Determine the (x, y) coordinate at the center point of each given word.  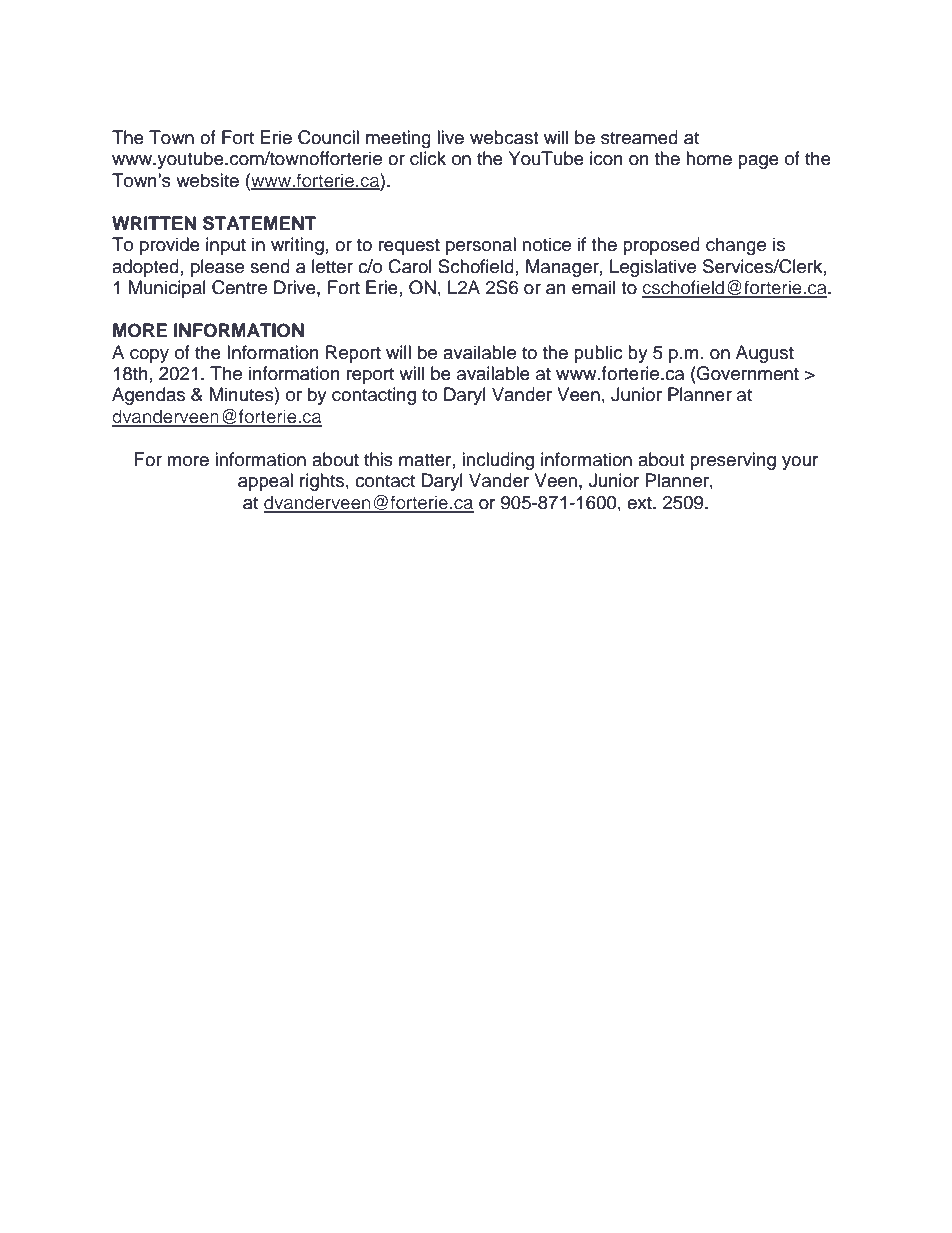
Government (747, 373)
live (450, 137)
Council (328, 137)
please (217, 268)
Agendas (148, 396)
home (709, 158)
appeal (265, 482)
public (598, 354)
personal (481, 246)
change (736, 246)
